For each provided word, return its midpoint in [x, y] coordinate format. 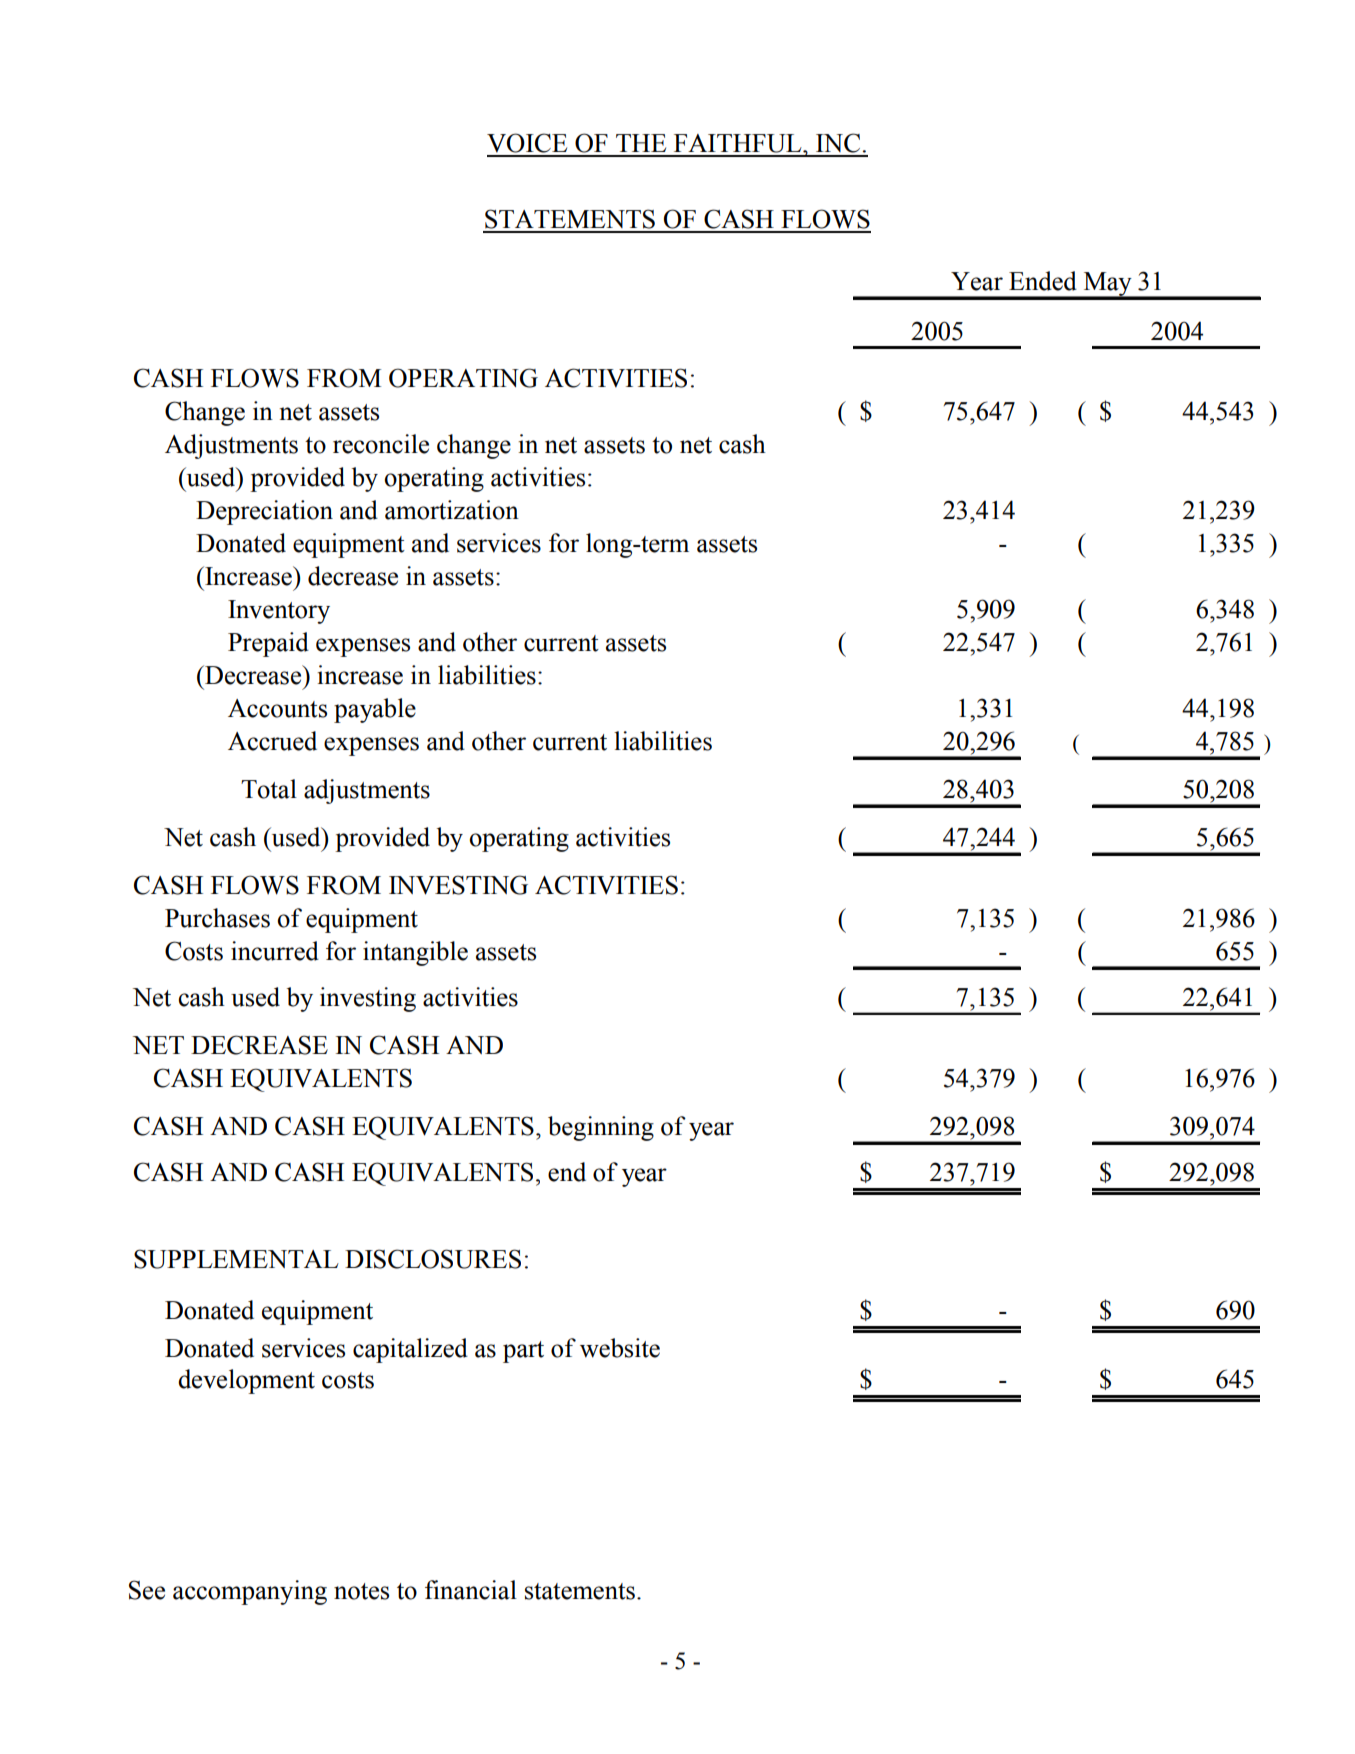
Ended [1043, 281]
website [620, 1348]
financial [471, 1590]
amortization [452, 510]
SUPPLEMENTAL [236, 1259]
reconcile [381, 444]
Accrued [272, 741]
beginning [601, 1128]
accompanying [250, 1592]
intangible [415, 953]
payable [375, 710]
